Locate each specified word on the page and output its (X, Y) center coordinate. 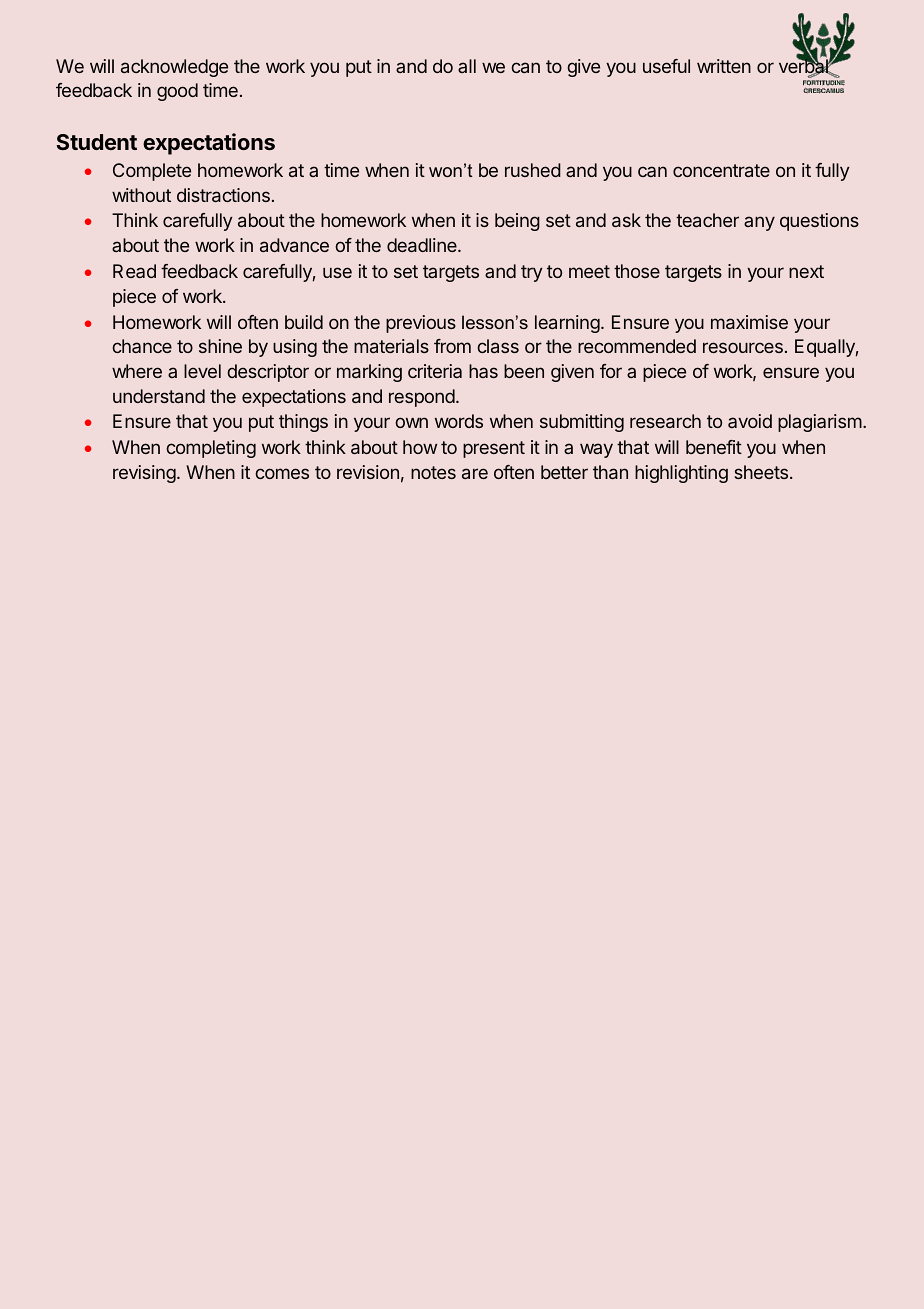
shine (220, 346)
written (724, 66)
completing (211, 449)
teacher (707, 220)
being (517, 222)
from (452, 346)
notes (433, 472)
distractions (223, 195)
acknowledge (174, 68)
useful (666, 66)
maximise (749, 322)
